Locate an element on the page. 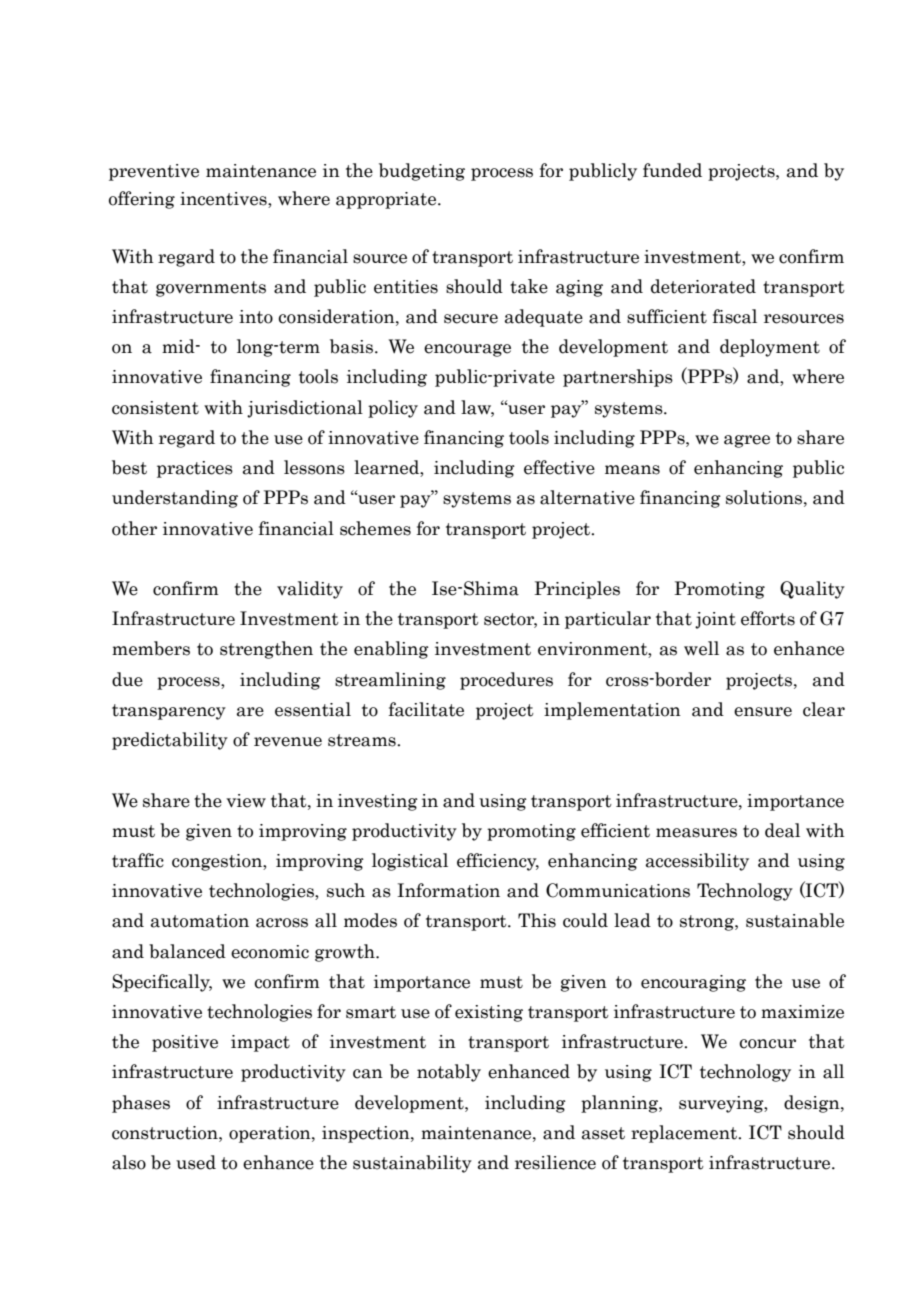  agree is located at coordinates (747, 441).
